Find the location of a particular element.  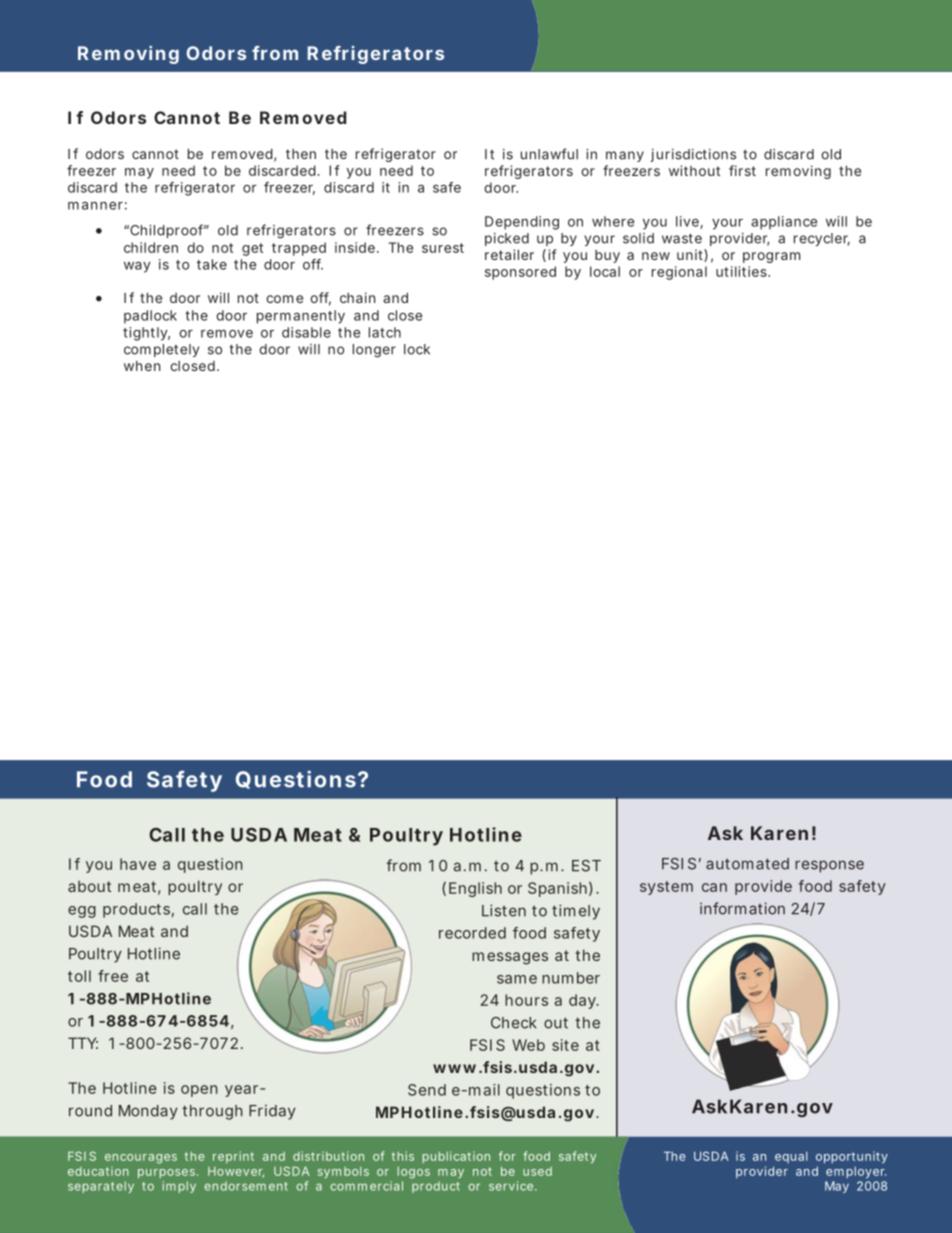

purposes is located at coordinates (168, 1173).
